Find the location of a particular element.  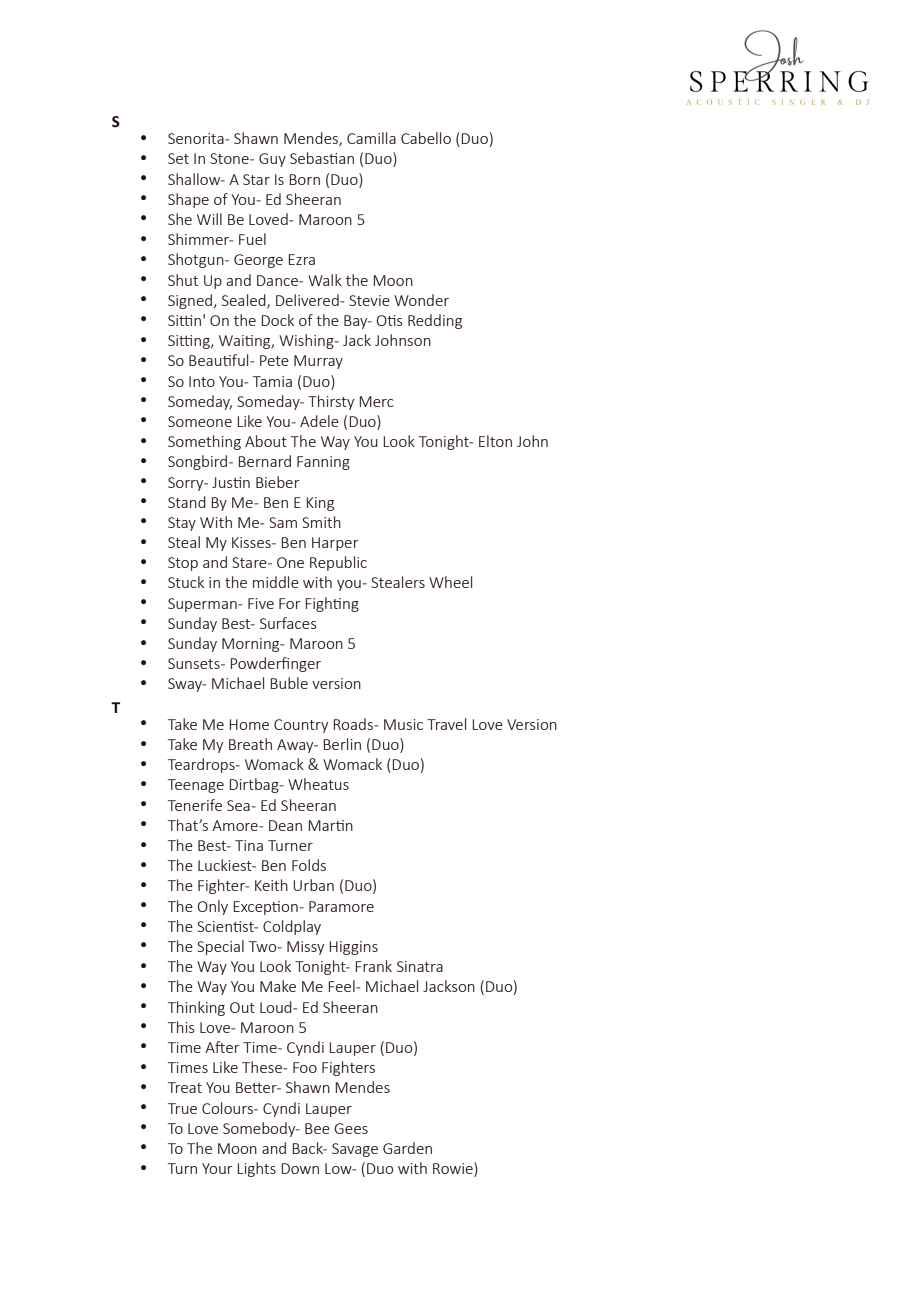

Your is located at coordinates (217, 1168).
